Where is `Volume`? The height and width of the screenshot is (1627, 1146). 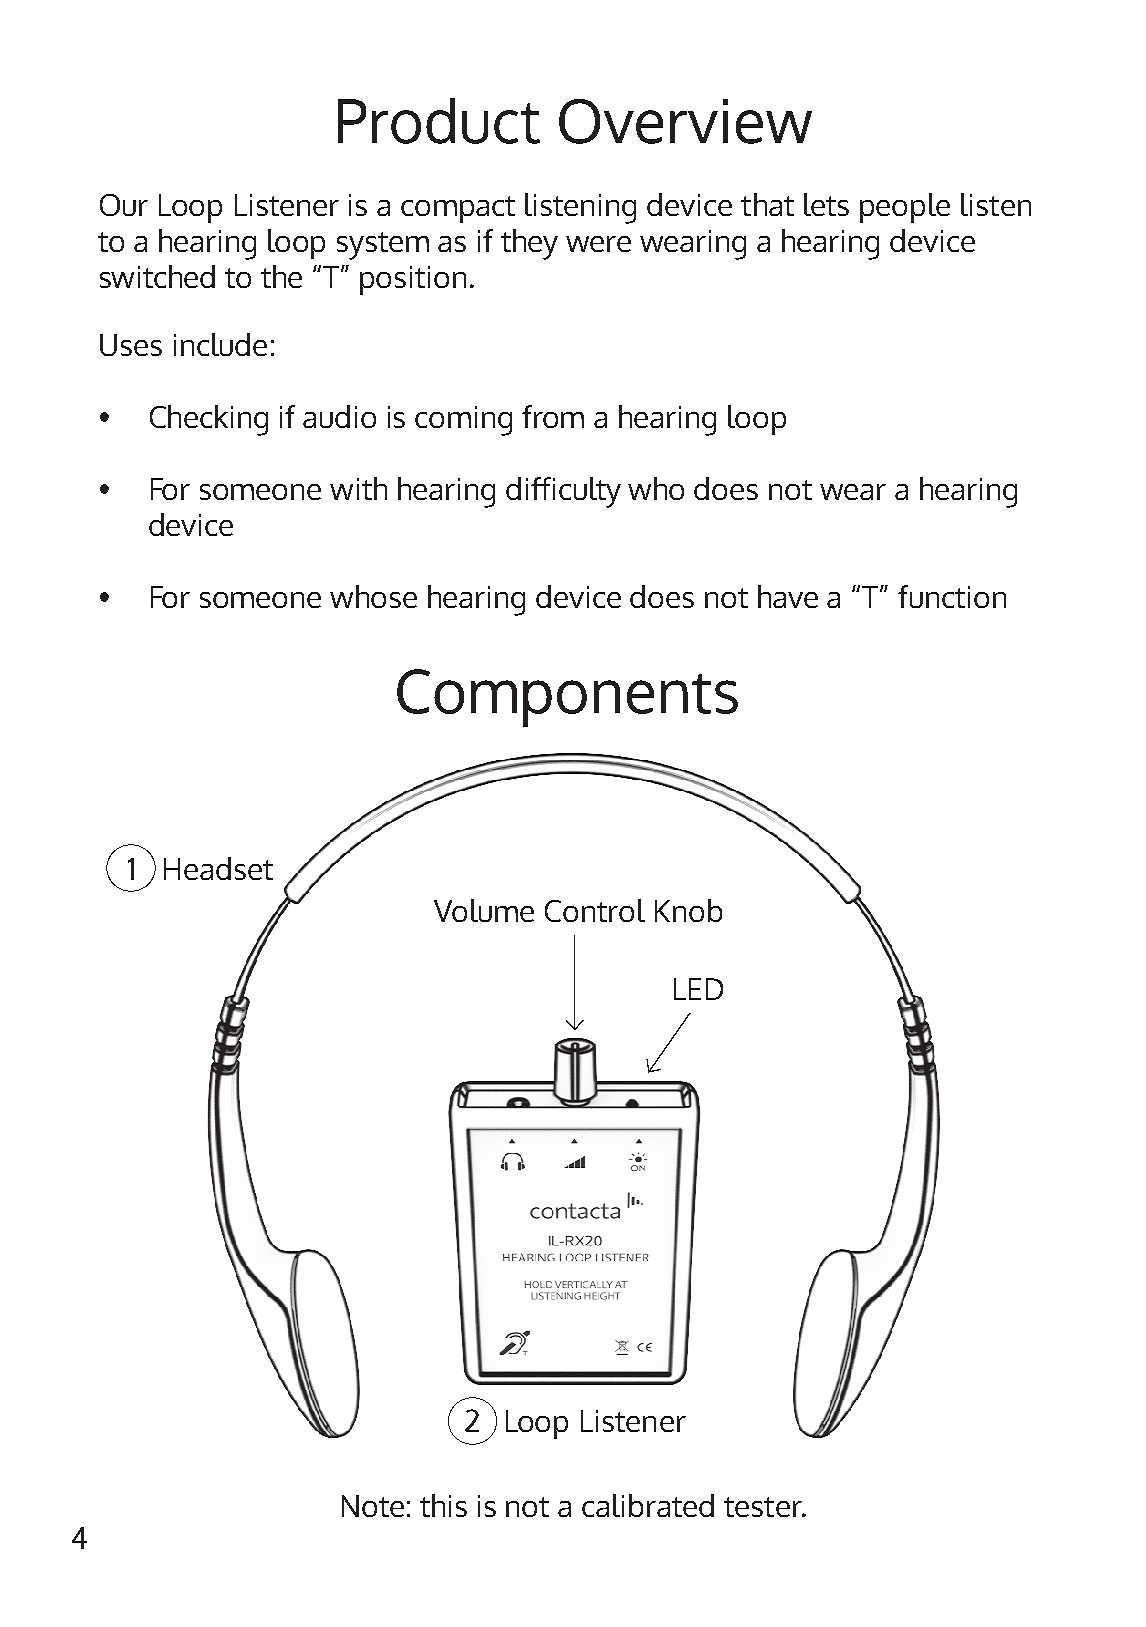
Volume is located at coordinates (484, 910).
